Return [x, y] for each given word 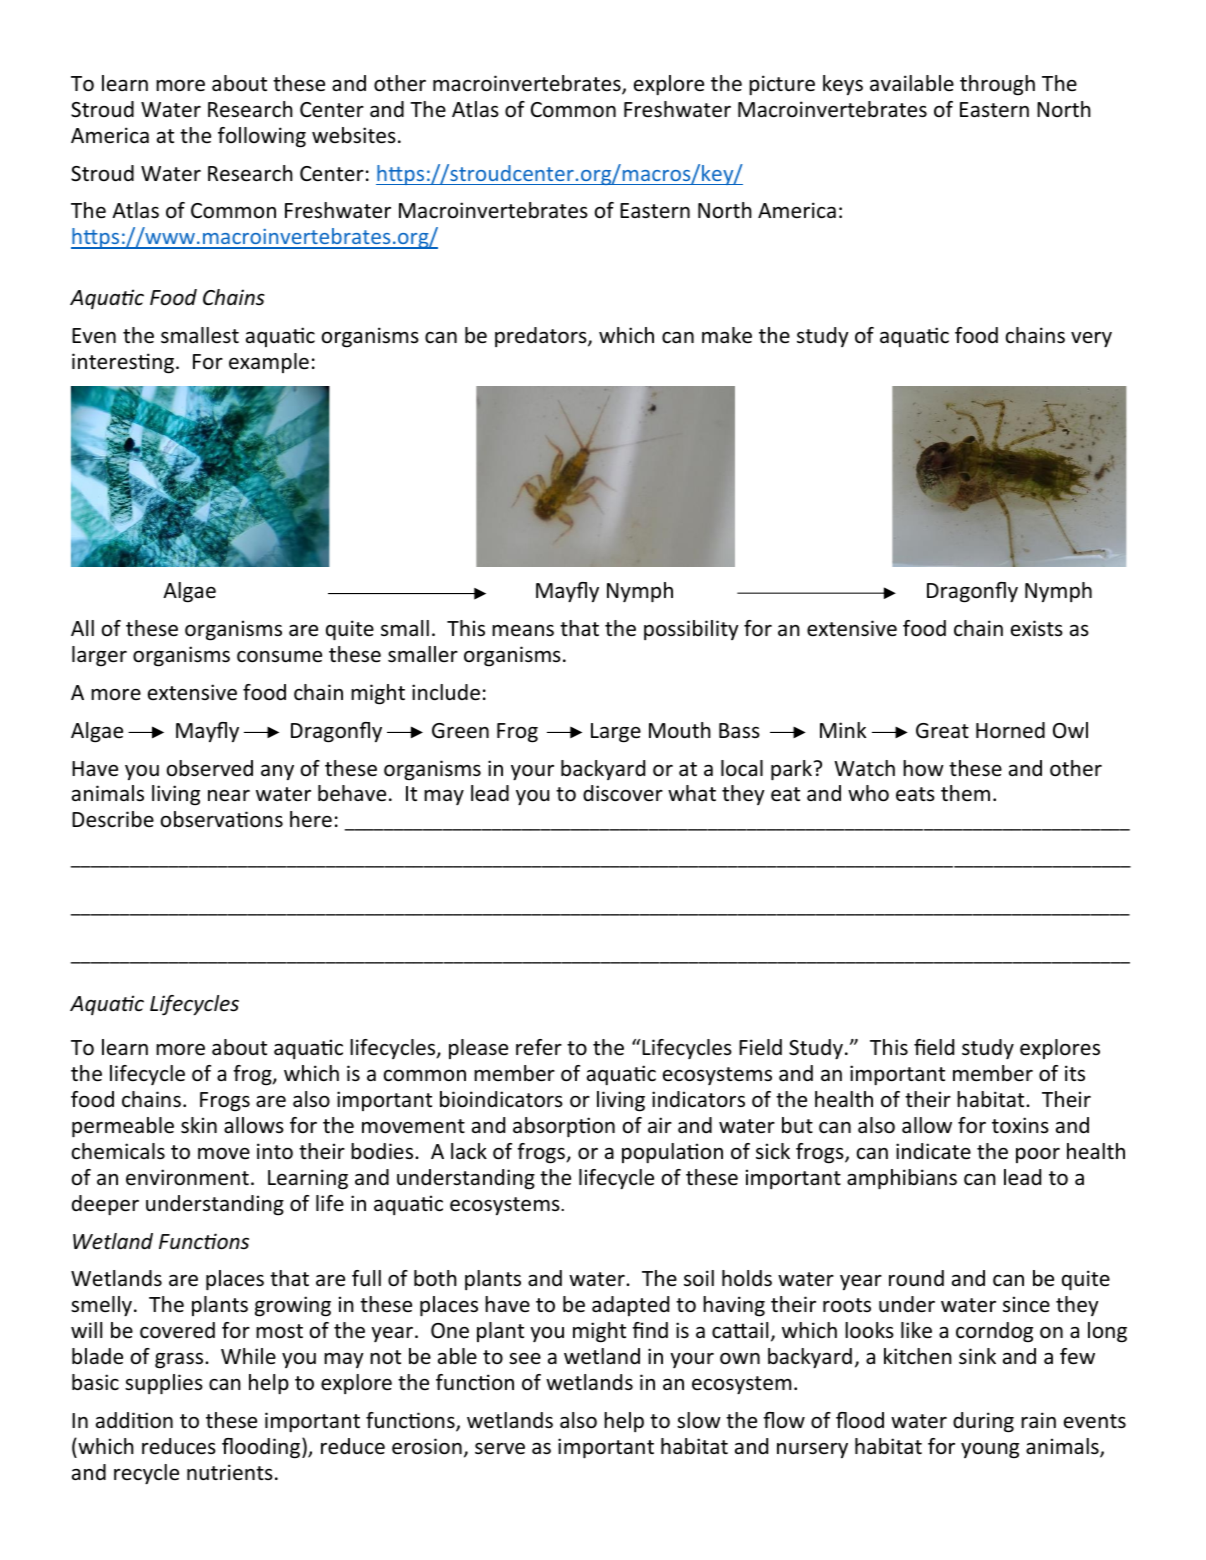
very [1091, 339]
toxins [1020, 1125]
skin [199, 1125]
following [262, 137]
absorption [564, 1127]
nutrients [230, 1472]
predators [542, 337]
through [997, 85]
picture [782, 85]
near [229, 796]
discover [623, 793]
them [965, 793]
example [269, 363]
